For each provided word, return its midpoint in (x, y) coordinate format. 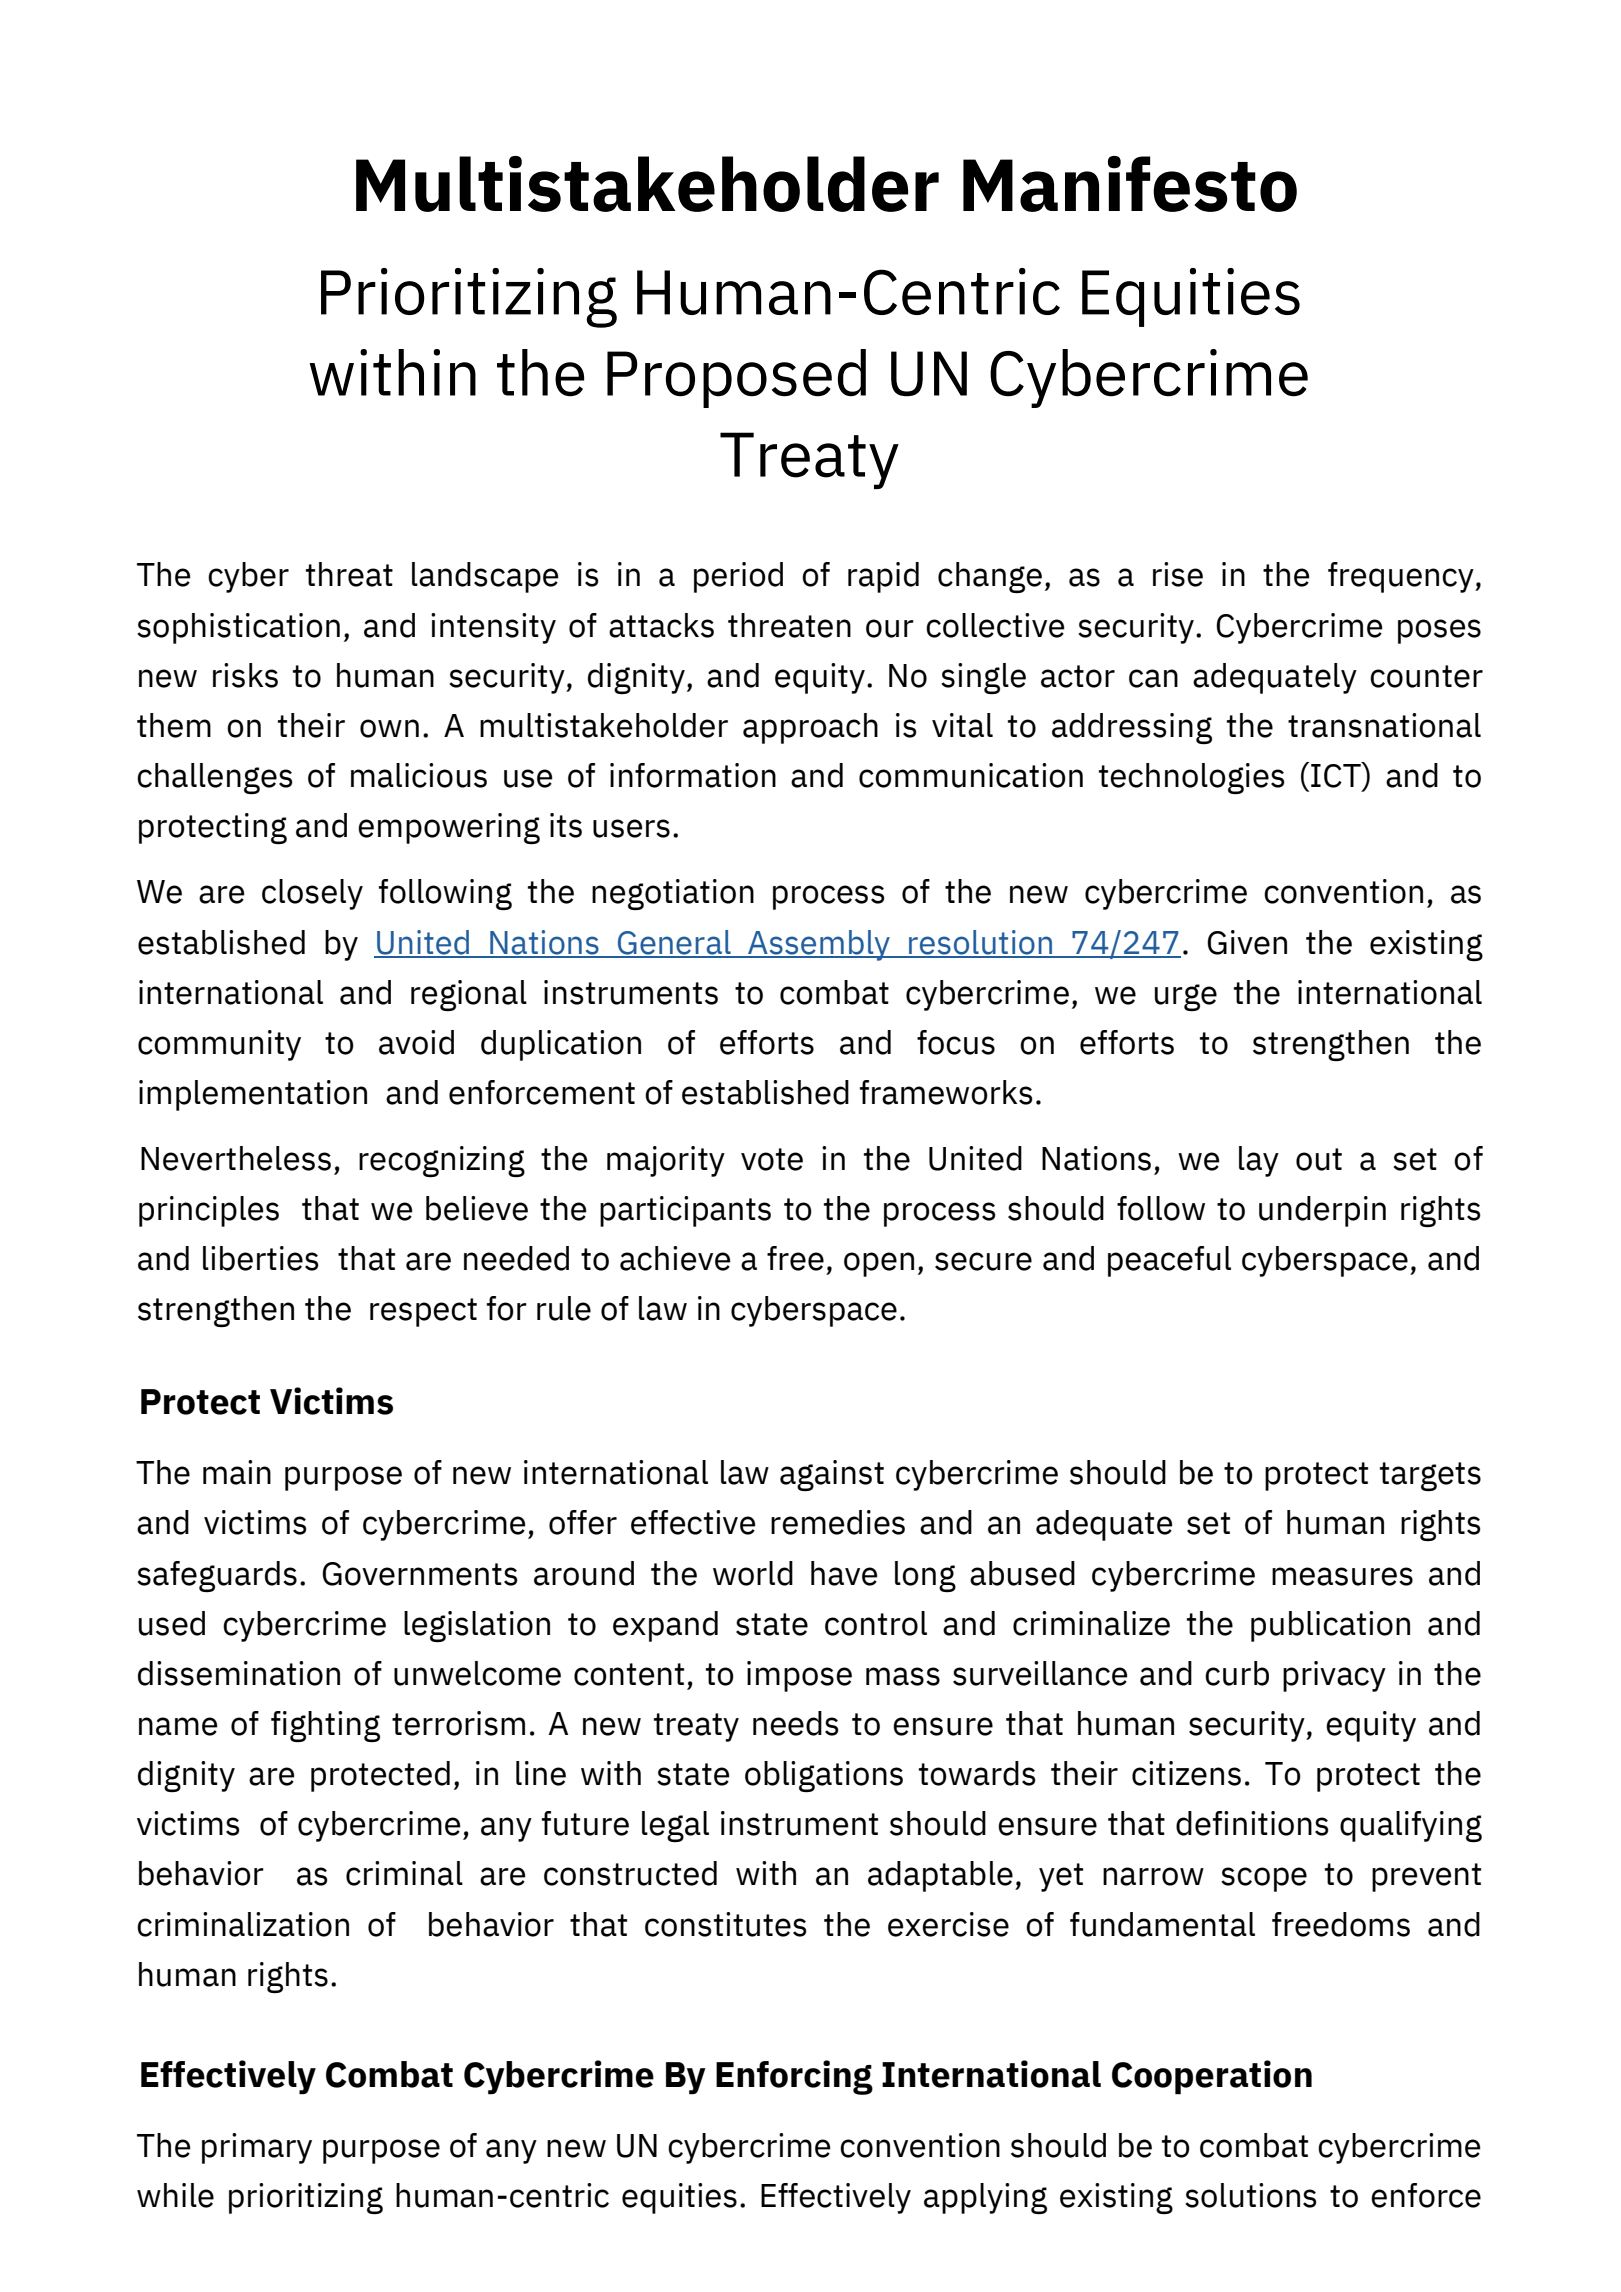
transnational (1384, 725)
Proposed (736, 378)
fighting (325, 1726)
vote (772, 1159)
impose (799, 1676)
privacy (1334, 1676)
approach (810, 728)
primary (257, 2148)
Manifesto (1130, 184)
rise (1178, 574)
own (389, 728)
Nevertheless (236, 1158)
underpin (1322, 1211)
